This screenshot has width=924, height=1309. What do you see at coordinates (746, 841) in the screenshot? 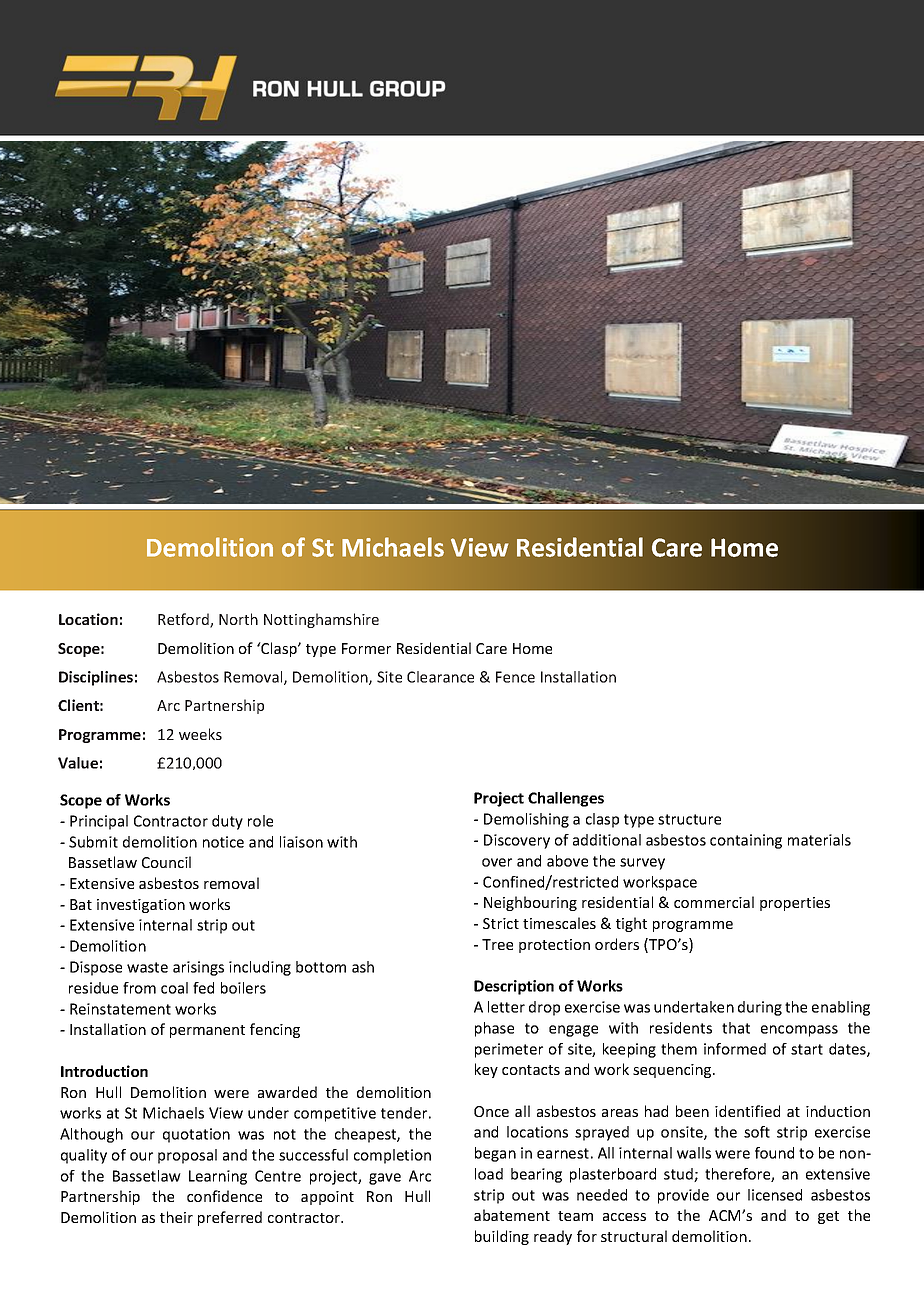
I see `containing` at bounding box center [746, 841].
